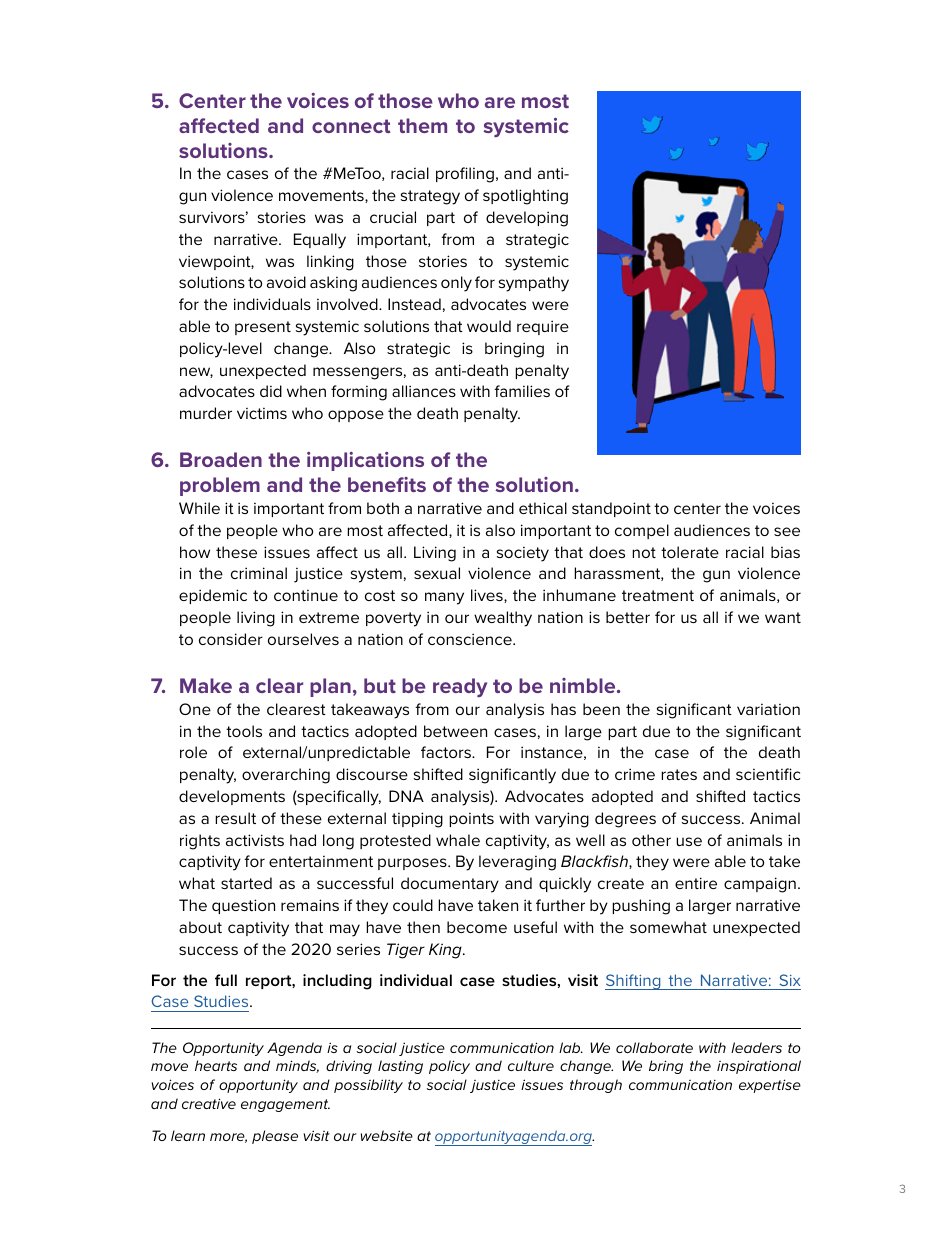 This screenshot has height=1233, width=952. What do you see at coordinates (471, 639) in the screenshot?
I see `conscience` at bounding box center [471, 639].
